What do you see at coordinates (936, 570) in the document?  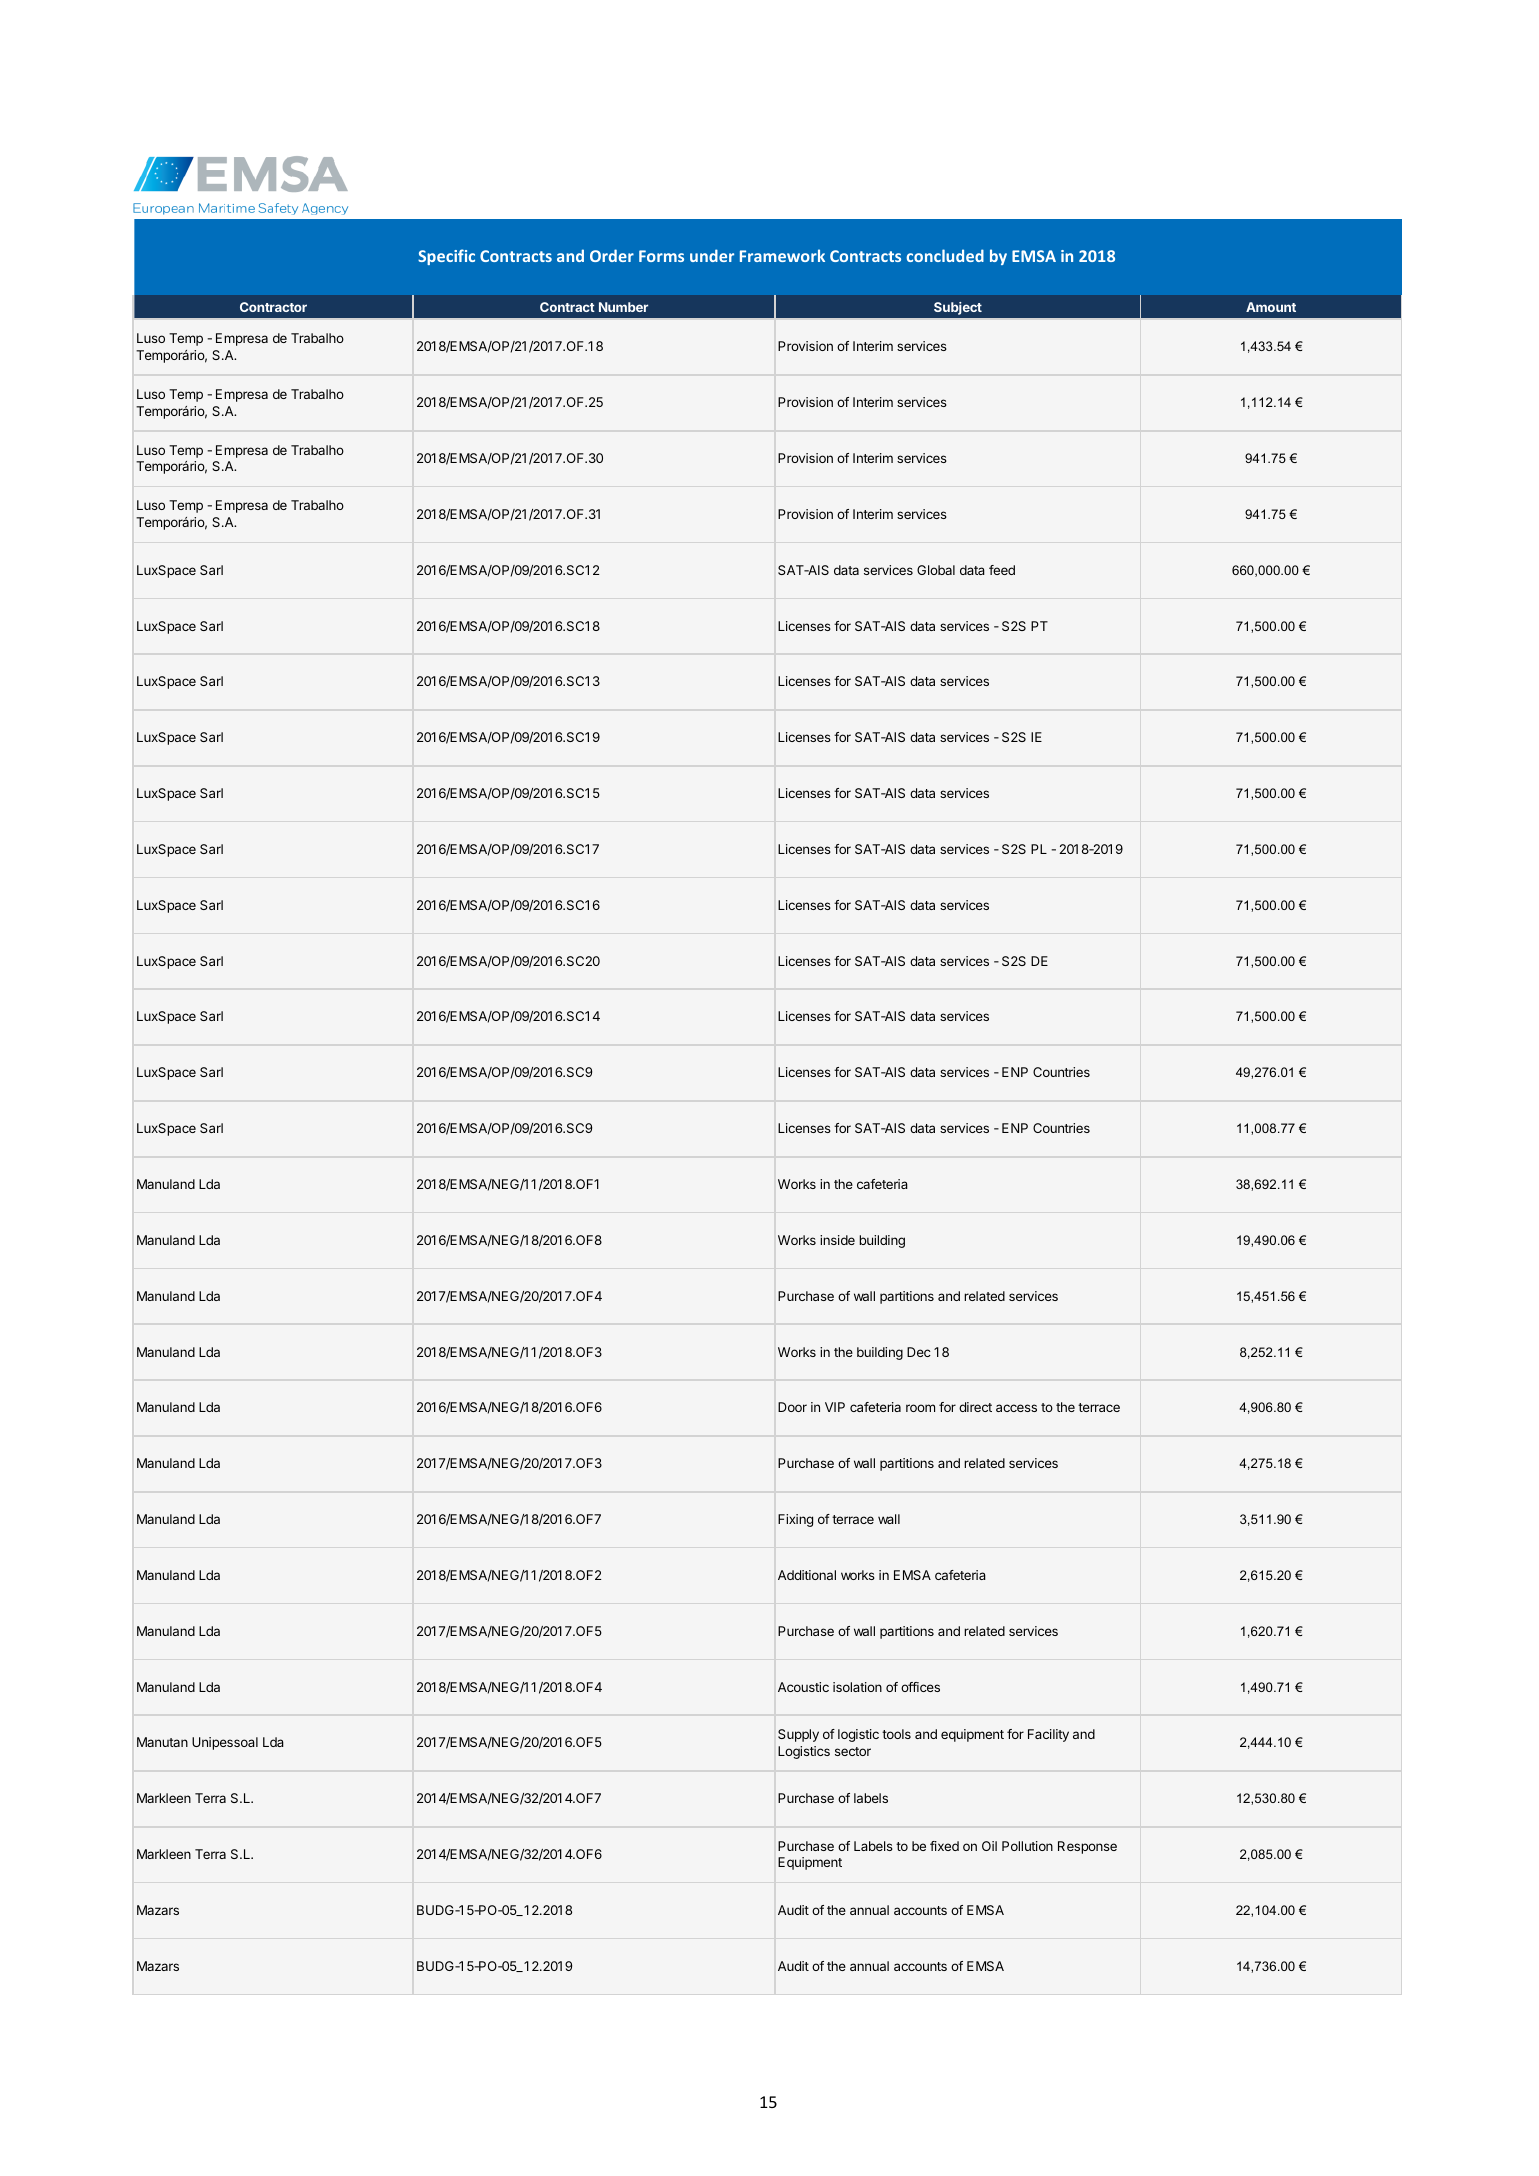 I see `Global` at bounding box center [936, 570].
